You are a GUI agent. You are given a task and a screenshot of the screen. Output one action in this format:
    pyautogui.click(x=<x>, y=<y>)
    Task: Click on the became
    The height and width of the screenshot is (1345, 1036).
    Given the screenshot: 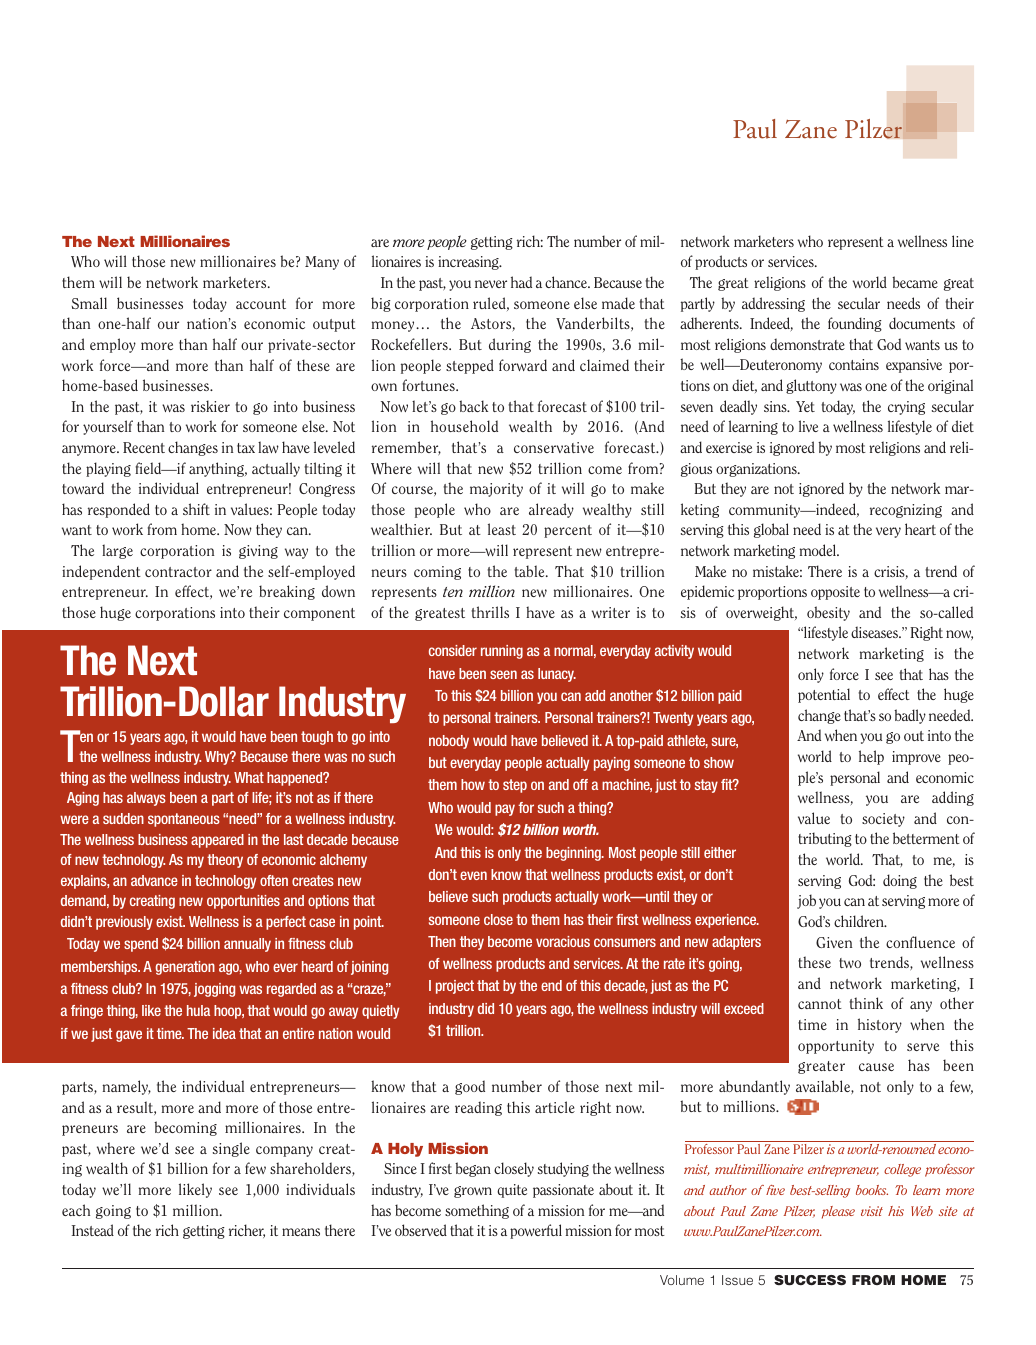 What is the action you would take?
    pyautogui.click(x=915, y=282)
